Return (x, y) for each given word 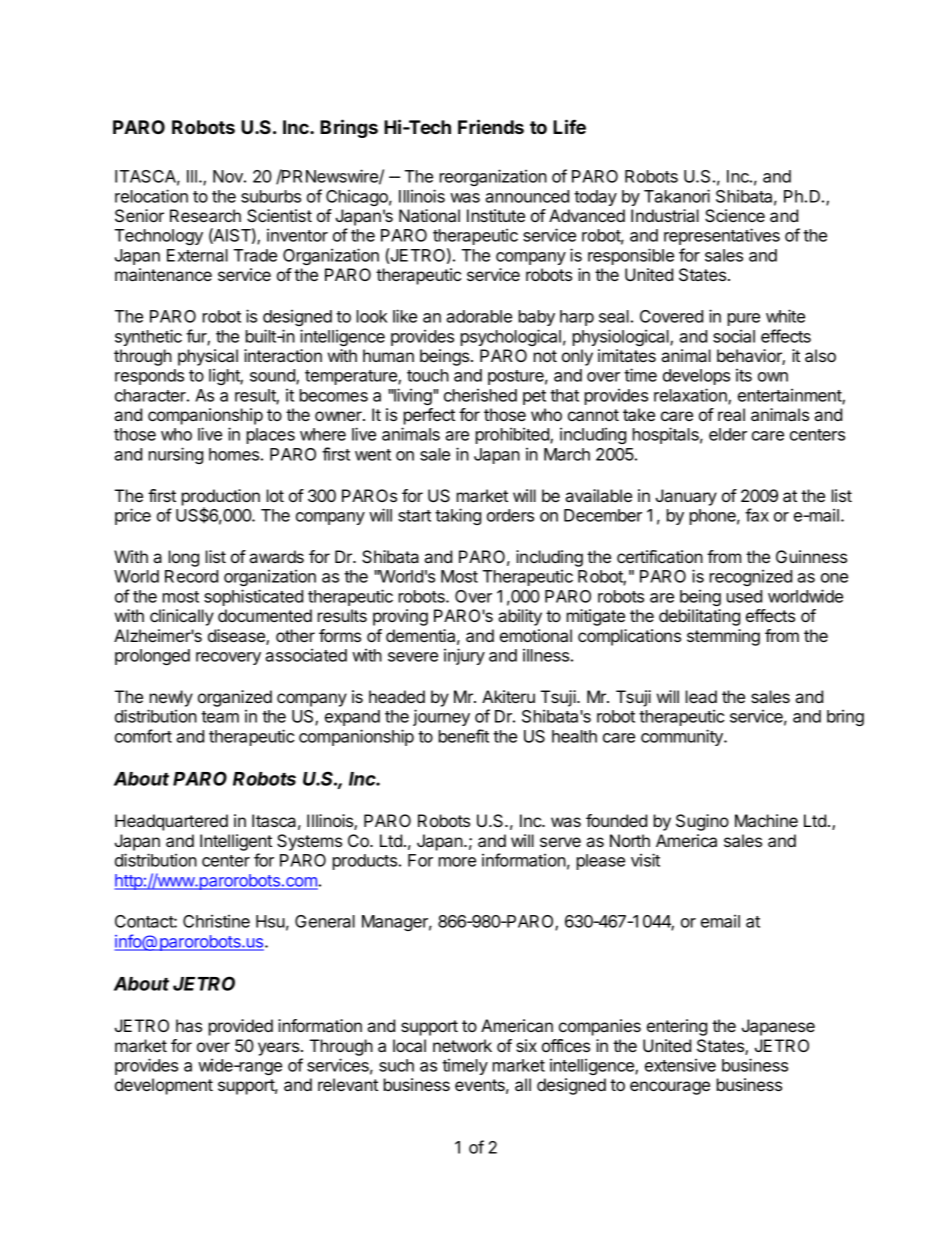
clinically (182, 617)
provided (241, 1027)
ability (520, 617)
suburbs (271, 196)
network (462, 1045)
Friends (491, 126)
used (744, 596)
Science (735, 215)
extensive (680, 1065)
